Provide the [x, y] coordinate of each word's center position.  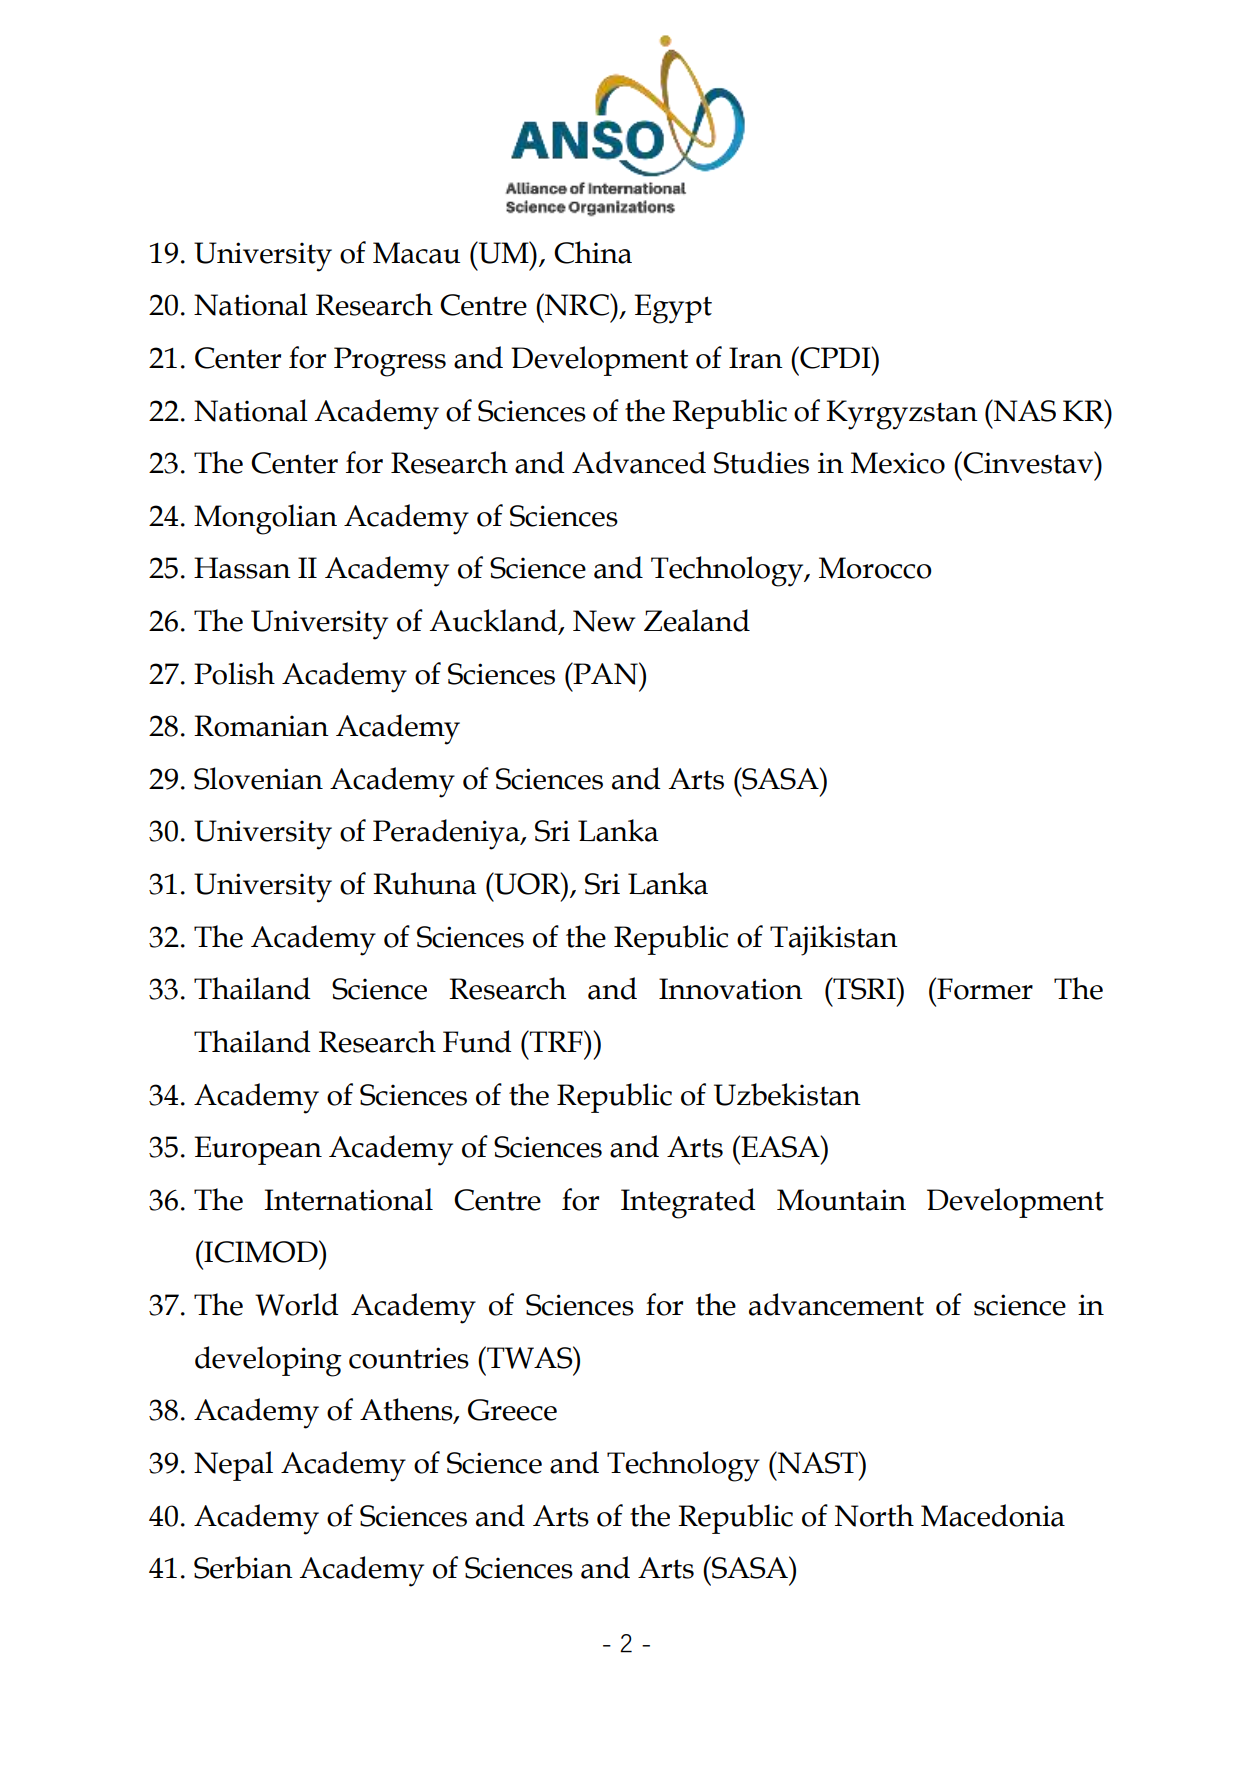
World [297, 1304]
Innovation [731, 989]
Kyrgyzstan [902, 415]
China [593, 252]
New [604, 621]
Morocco [875, 568]
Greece [512, 1410]
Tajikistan [834, 940]
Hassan [242, 568]
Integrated [688, 1203]
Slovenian [258, 778]
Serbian [243, 1567]
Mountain [841, 1200]
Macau [416, 253]
